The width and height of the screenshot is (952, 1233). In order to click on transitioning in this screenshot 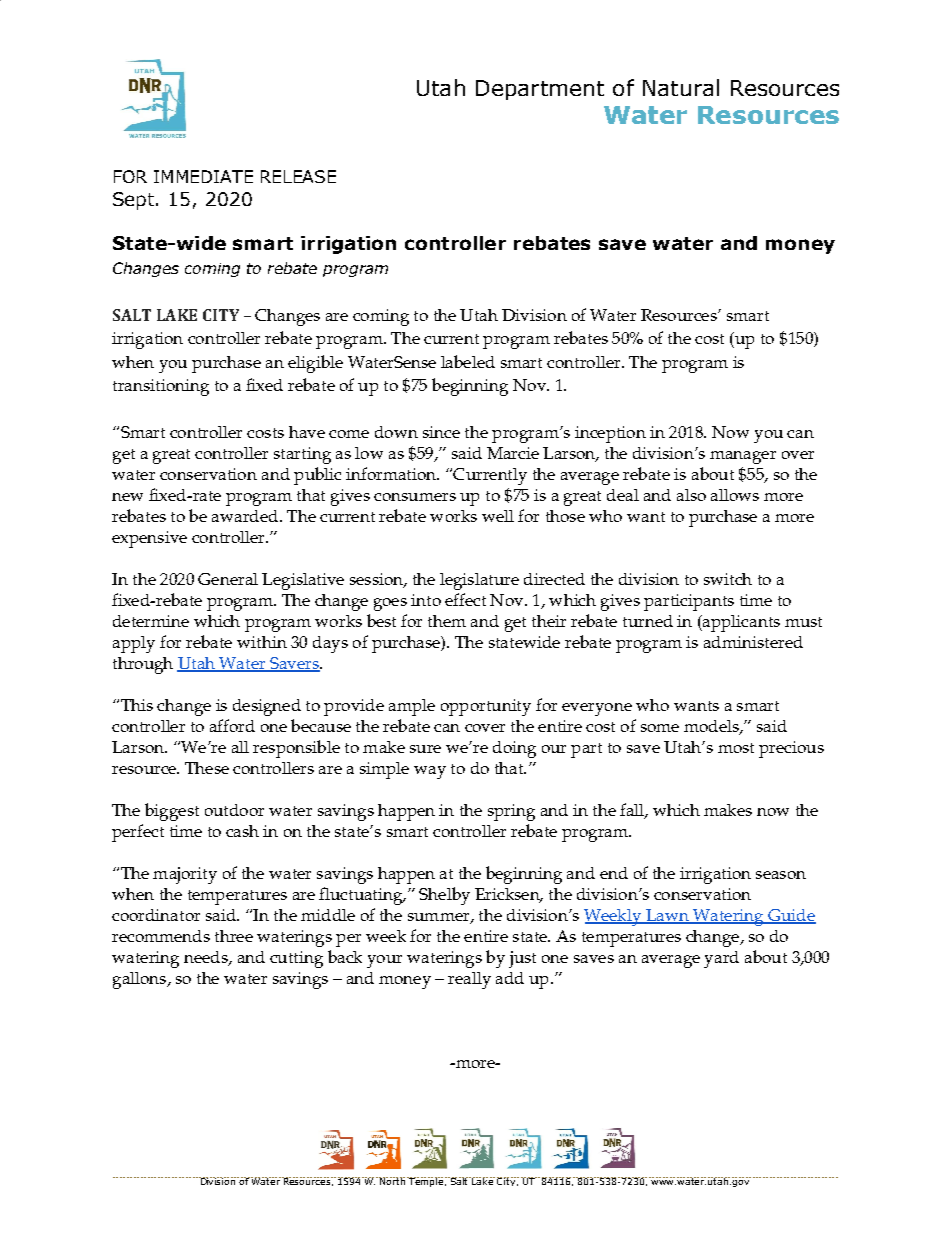, I will do `click(161, 387)`.
